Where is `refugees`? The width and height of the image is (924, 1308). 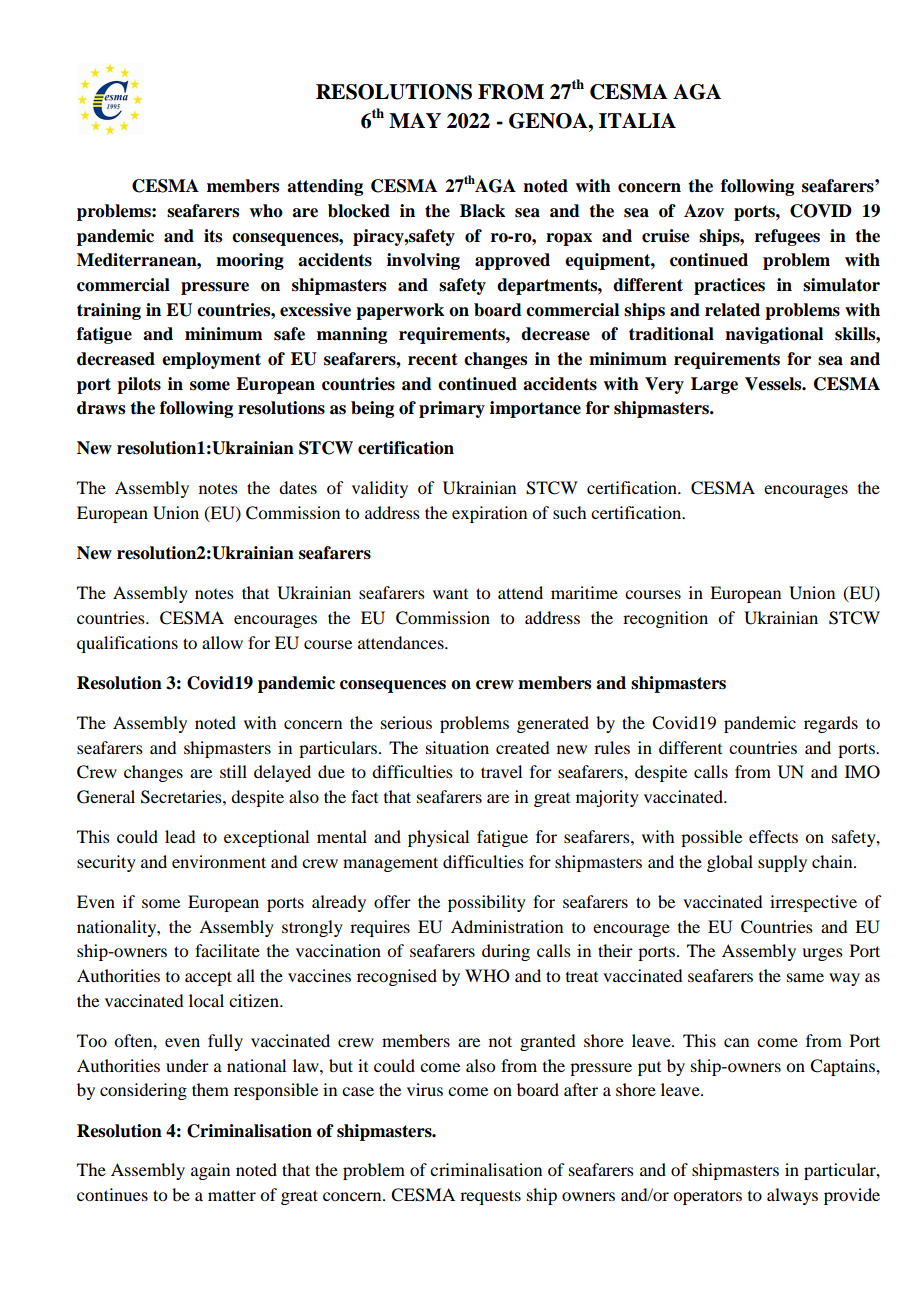 refugees is located at coordinates (787, 237).
